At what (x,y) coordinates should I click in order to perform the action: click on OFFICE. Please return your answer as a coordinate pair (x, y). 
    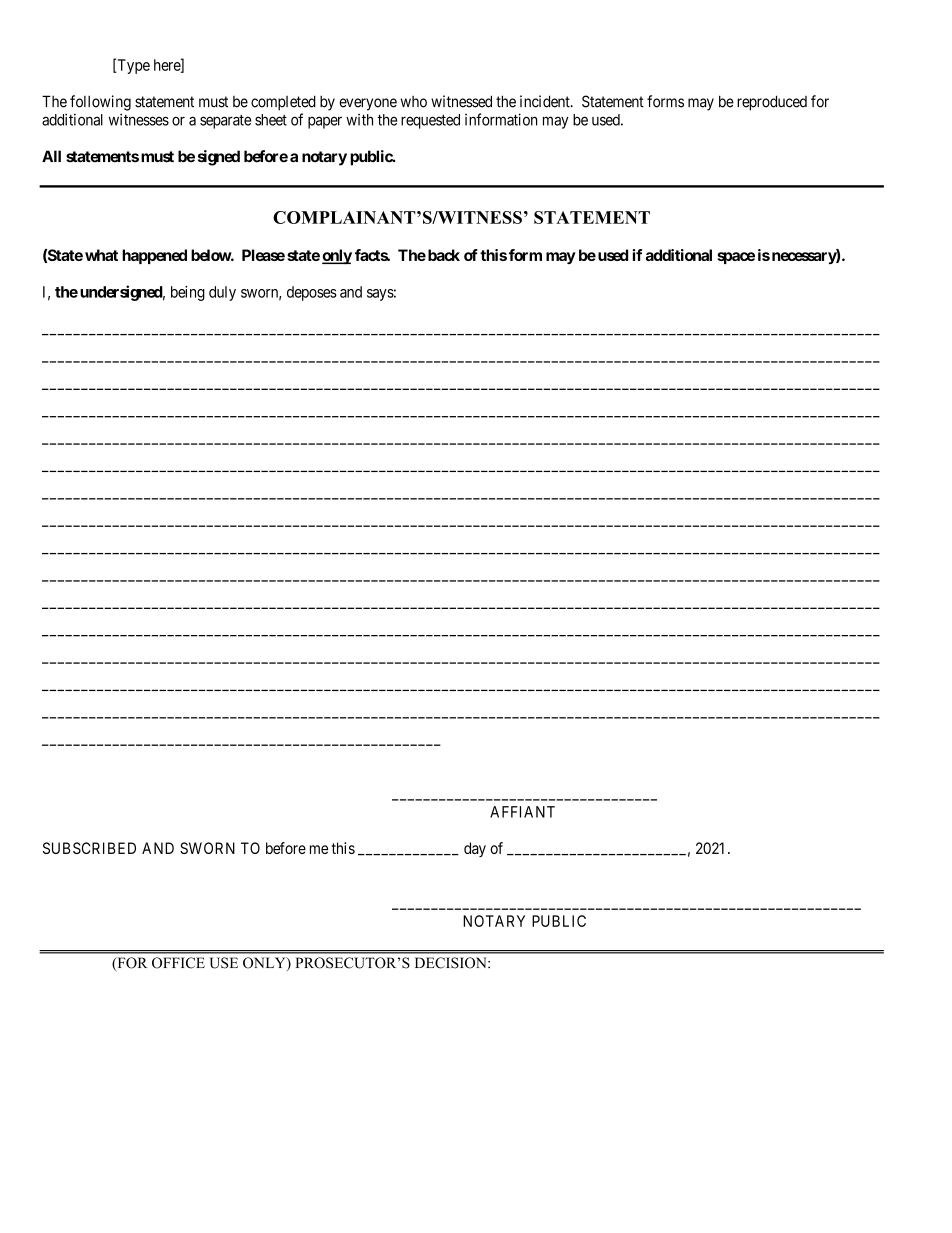
    Looking at the image, I should click on (178, 963).
